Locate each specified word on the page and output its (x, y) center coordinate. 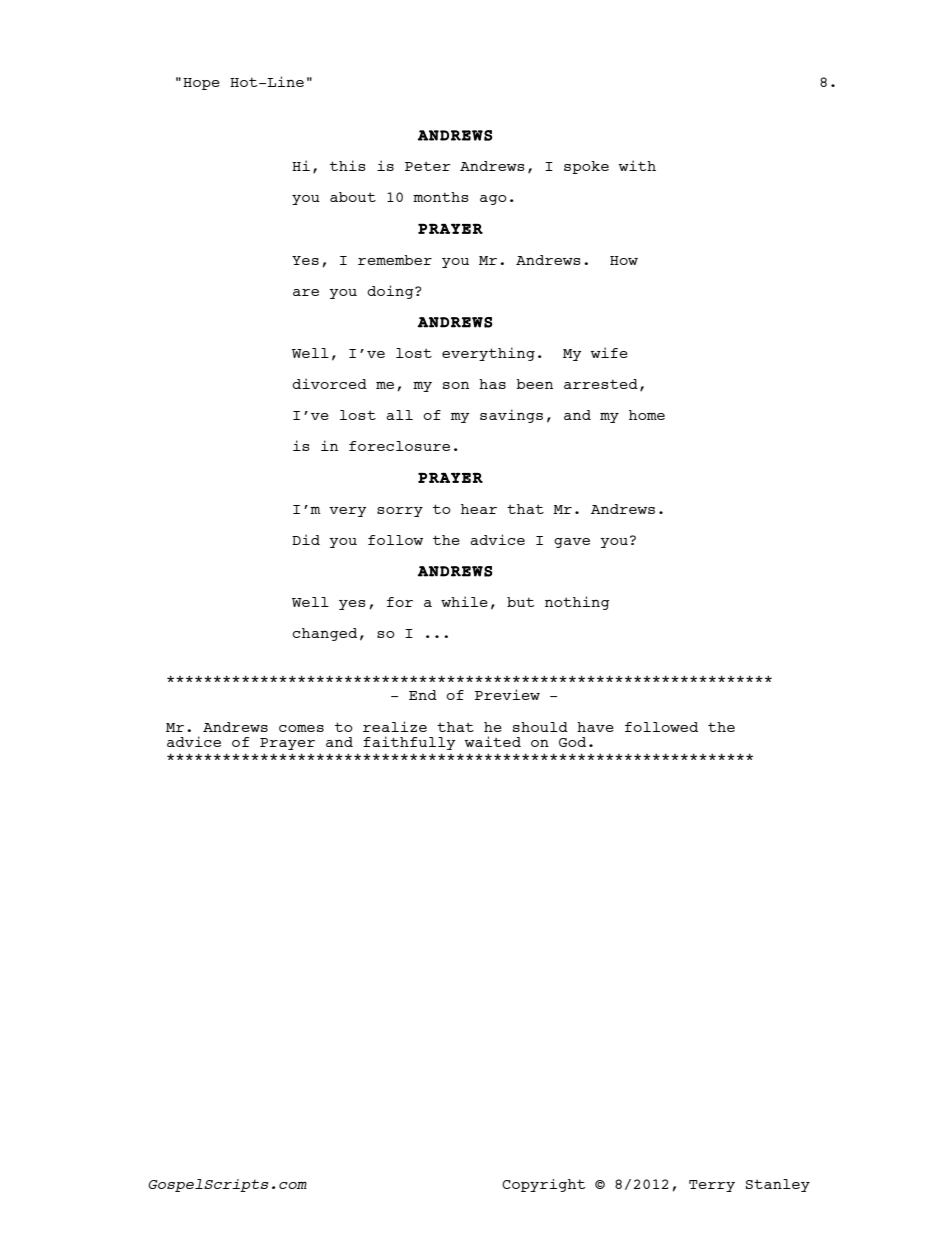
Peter (428, 166)
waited (493, 741)
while (464, 601)
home (647, 415)
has (492, 384)
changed (324, 634)
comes (301, 728)
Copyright (544, 1185)
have (595, 727)
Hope (201, 84)
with (637, 165)
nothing (577, 603)
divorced (329, 383)
